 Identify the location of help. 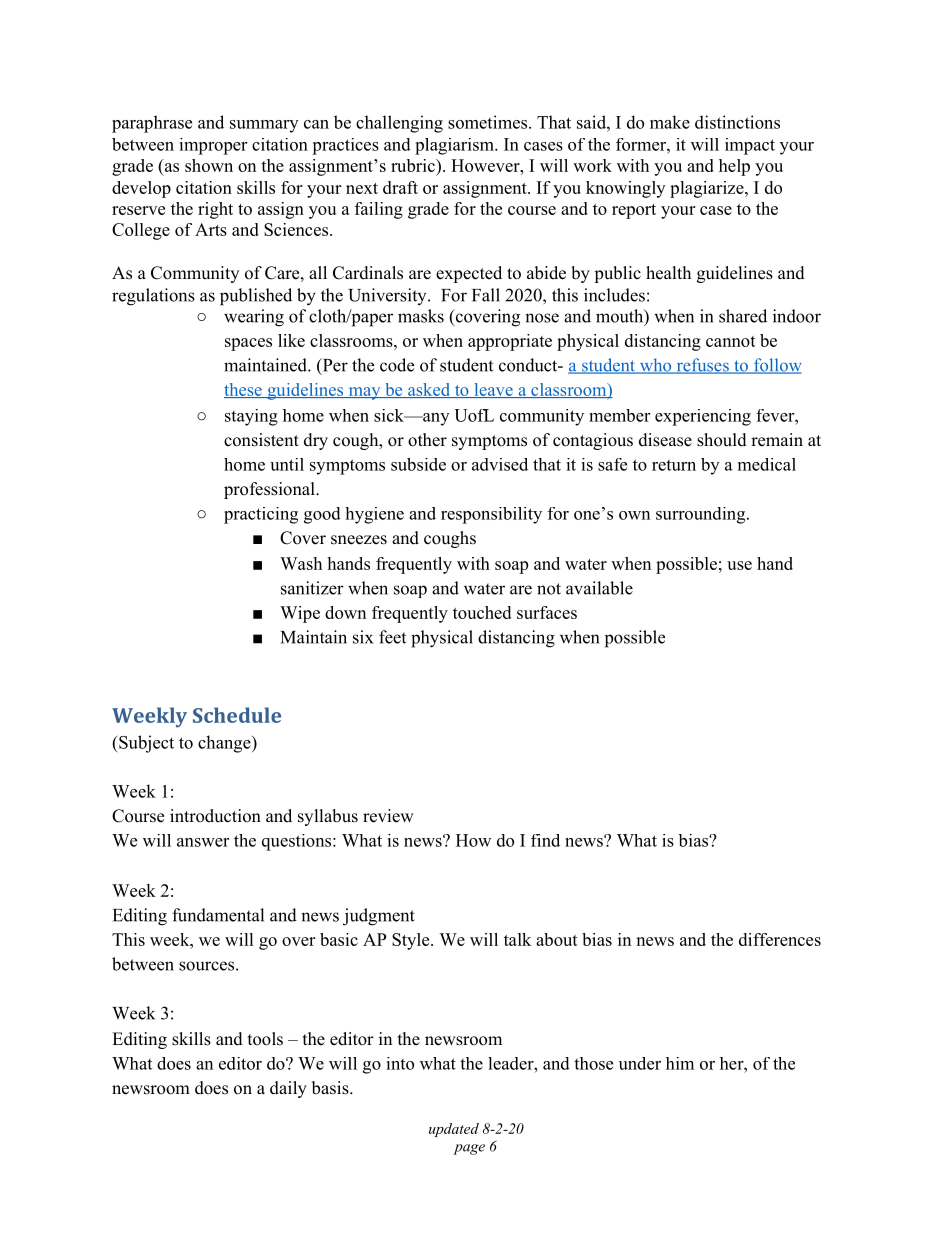
(734, 167).
